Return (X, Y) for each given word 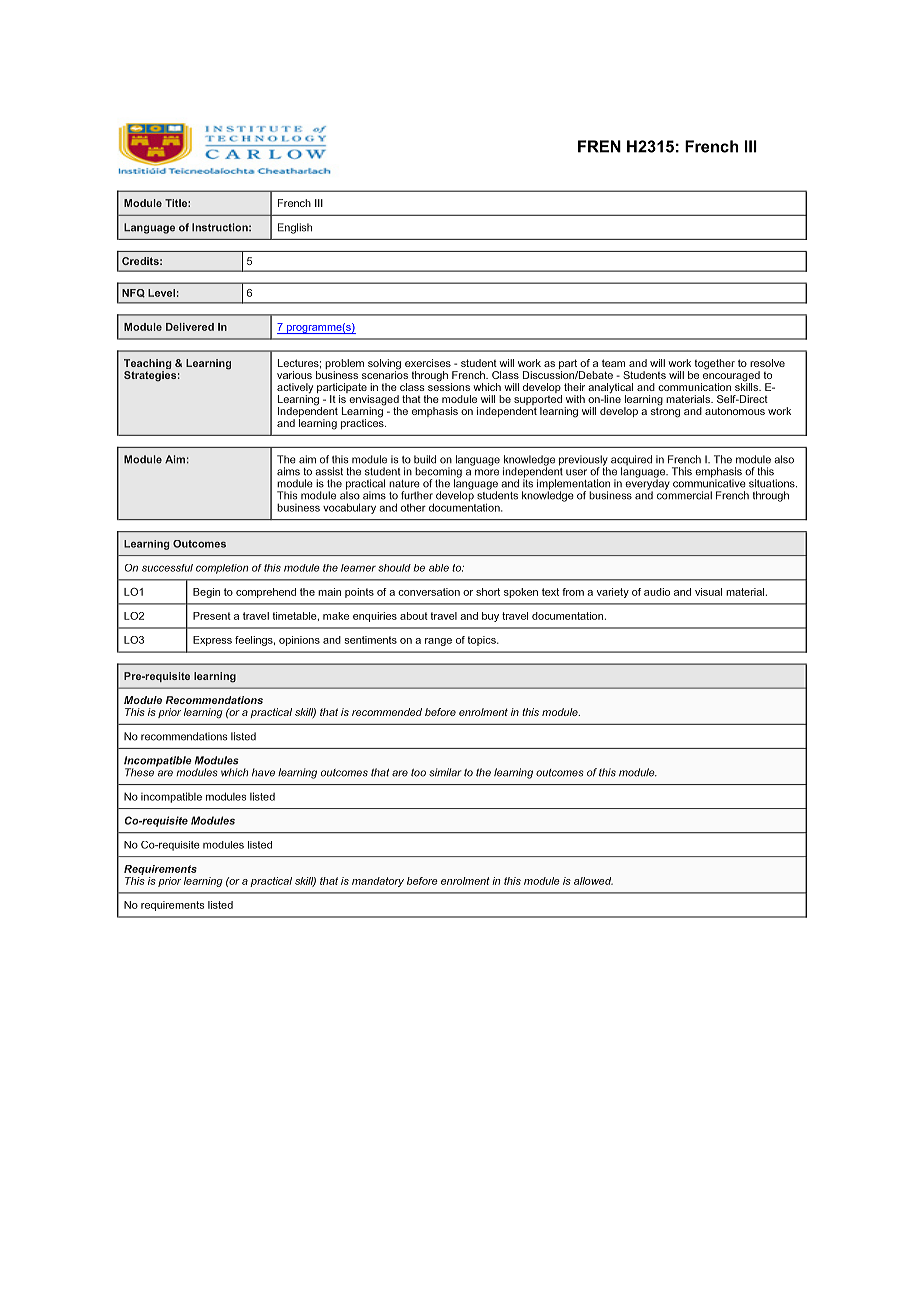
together (715, 364)
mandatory (378, 882)
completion (222, 569)
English (295, 228)
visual (708, 592)
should (394, 568)
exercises (428, 363)
